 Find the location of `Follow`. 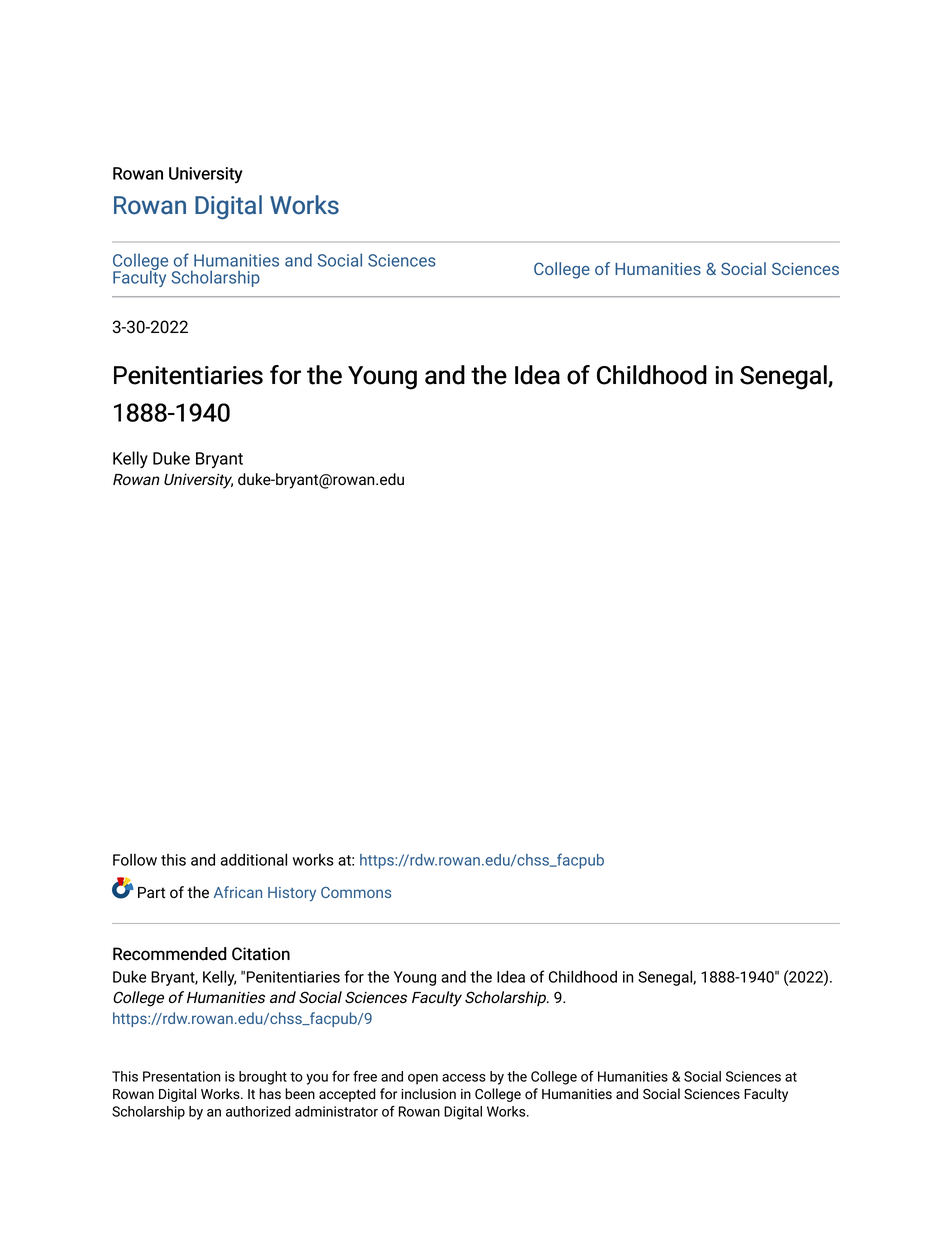

Follow is located at coordinates (135, 860).
